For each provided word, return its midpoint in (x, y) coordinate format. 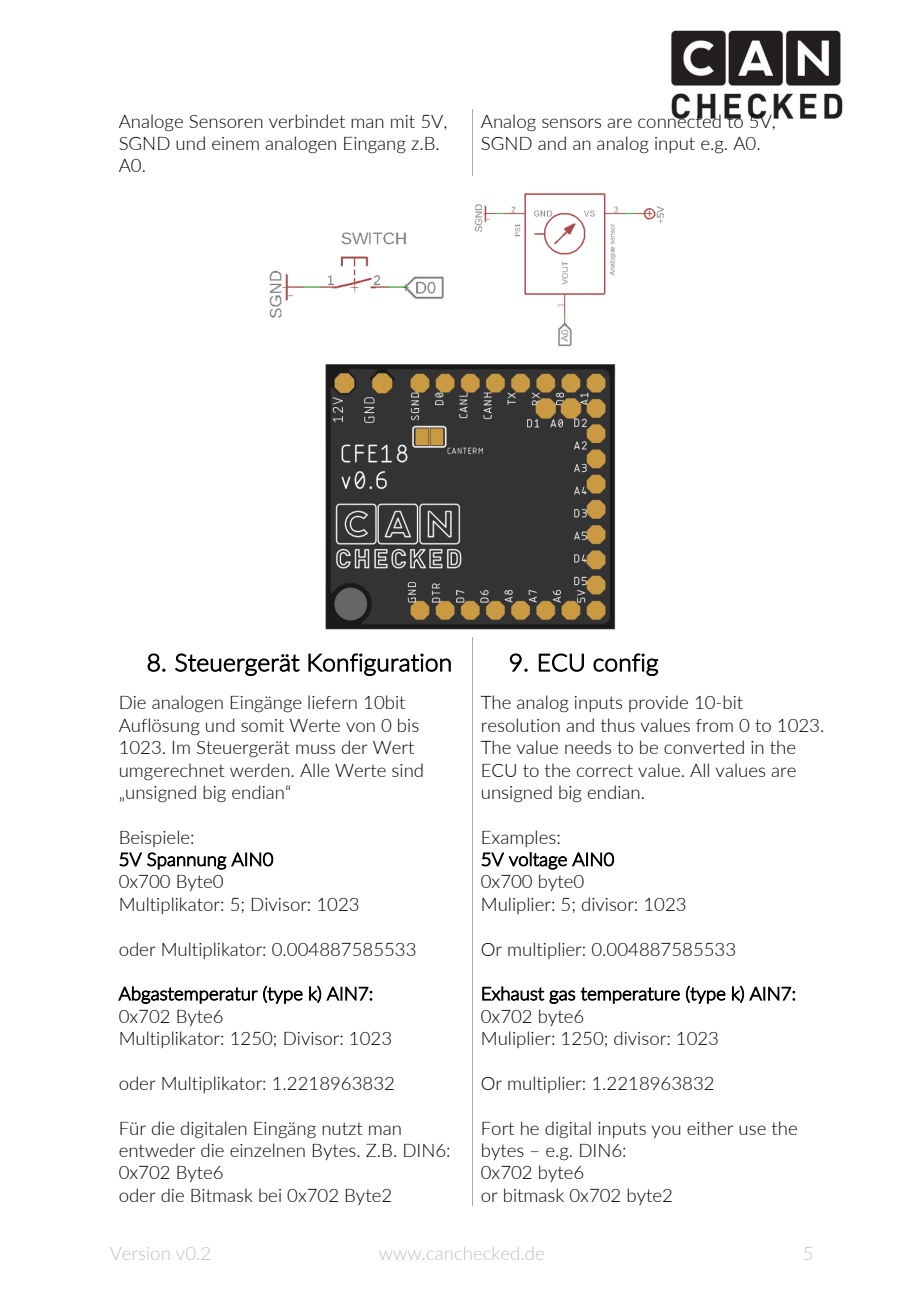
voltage (537, 861)
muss (315, 749)
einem (235, 143)
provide (658, 703)
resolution (521, 725)
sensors (571, 123)
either (710, 1128)
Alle (315, 770)
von (360, 727)
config (626, 664)
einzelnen (267, 1150)
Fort (498, 1128)
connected (679, 120)
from (714, 725)
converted (704, 747)
